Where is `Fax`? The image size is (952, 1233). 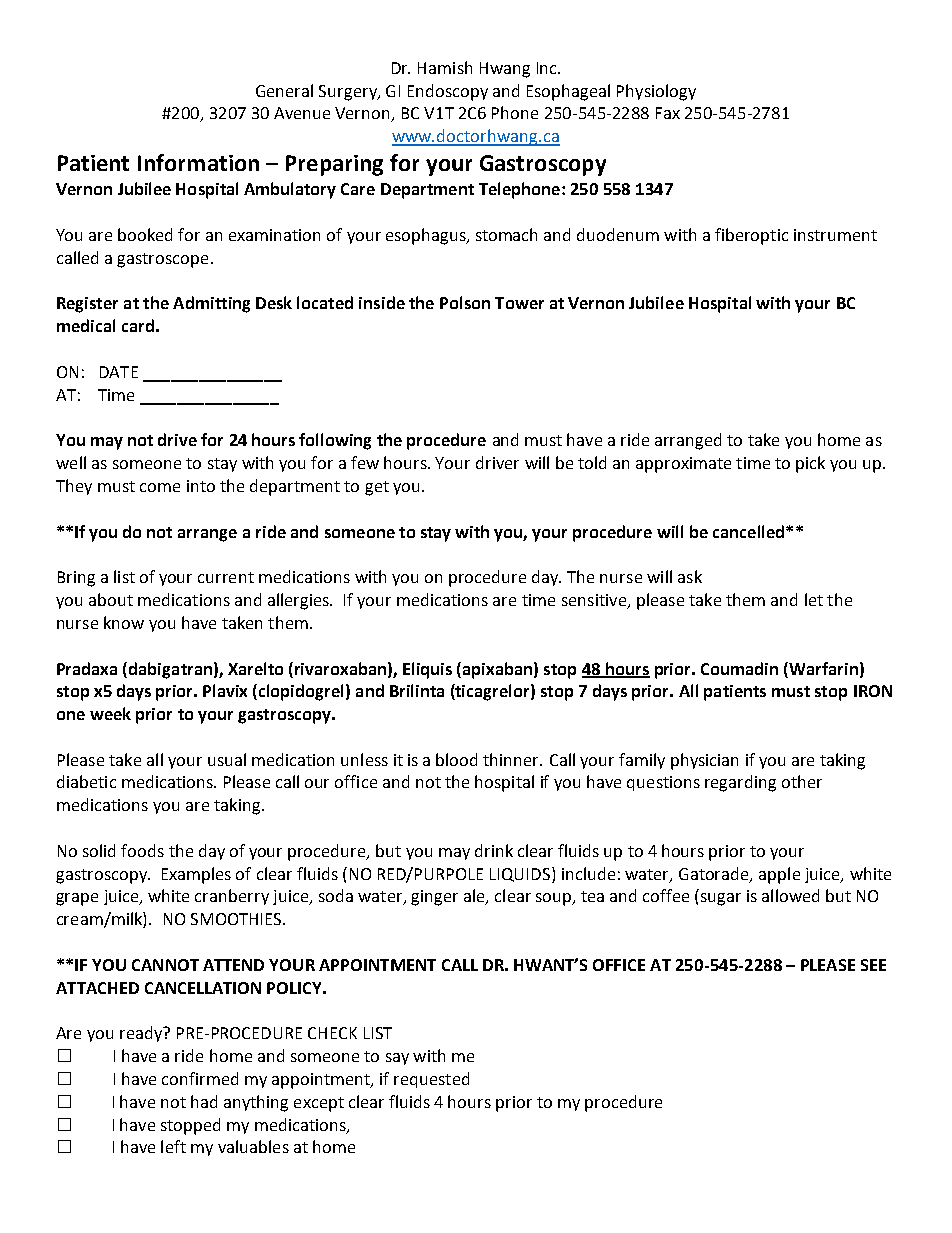 Fax is located at coordinates (668, 113).
